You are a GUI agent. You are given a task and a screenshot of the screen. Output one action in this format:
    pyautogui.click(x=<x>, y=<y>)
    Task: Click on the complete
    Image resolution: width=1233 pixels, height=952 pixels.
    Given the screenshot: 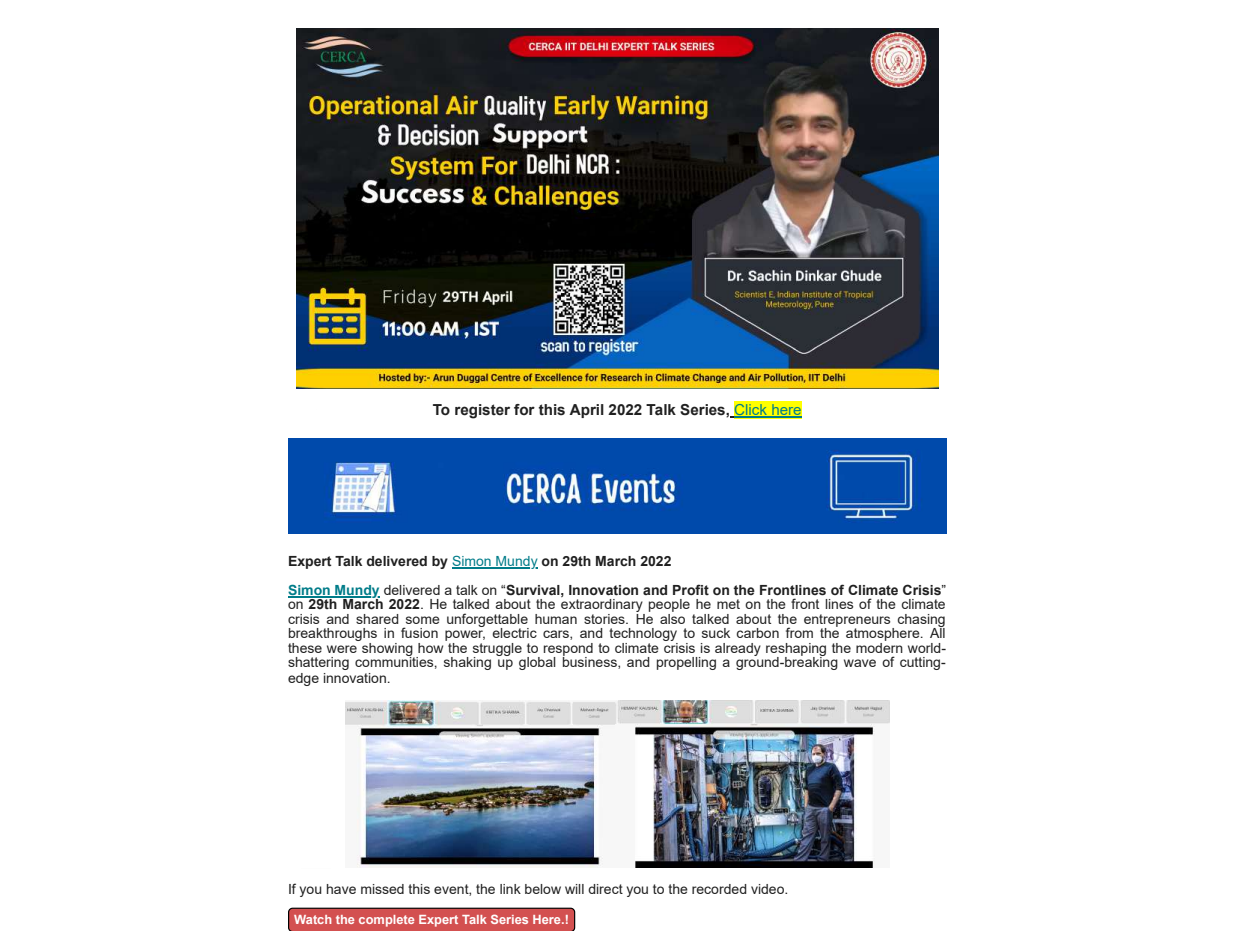 What is the action you would take?
    pyautogui.click(x=386, y=921)
